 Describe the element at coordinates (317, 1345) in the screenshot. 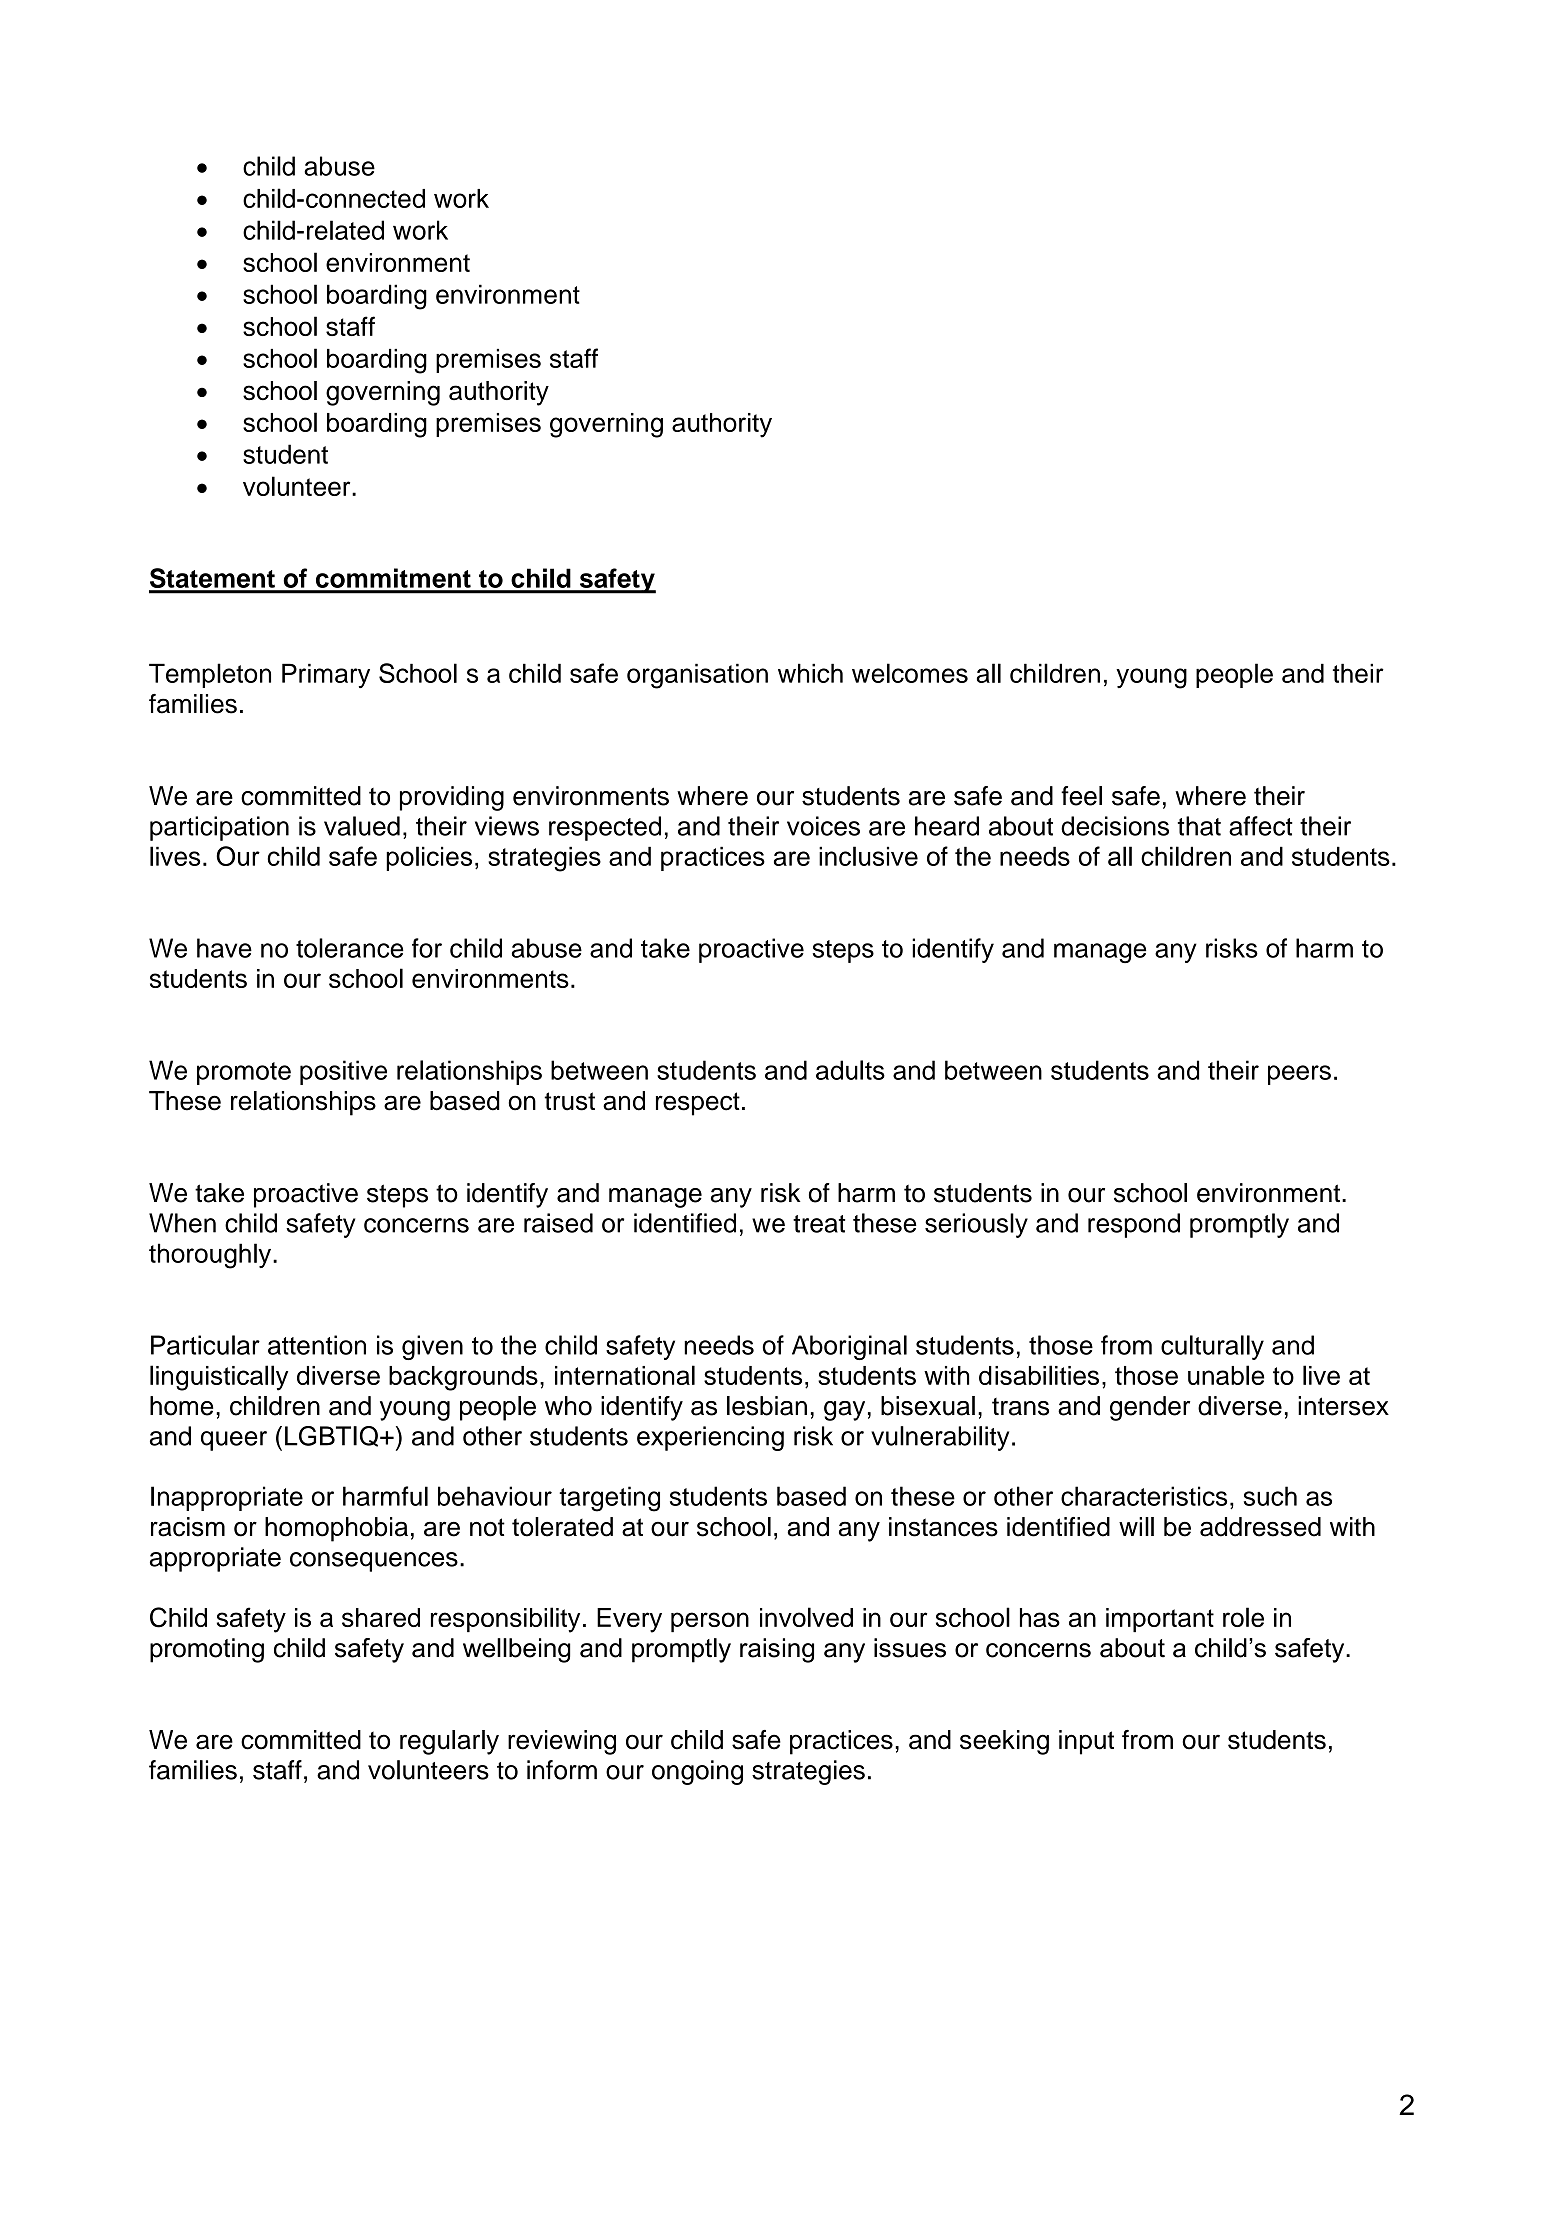

I see `attention` at that location.
